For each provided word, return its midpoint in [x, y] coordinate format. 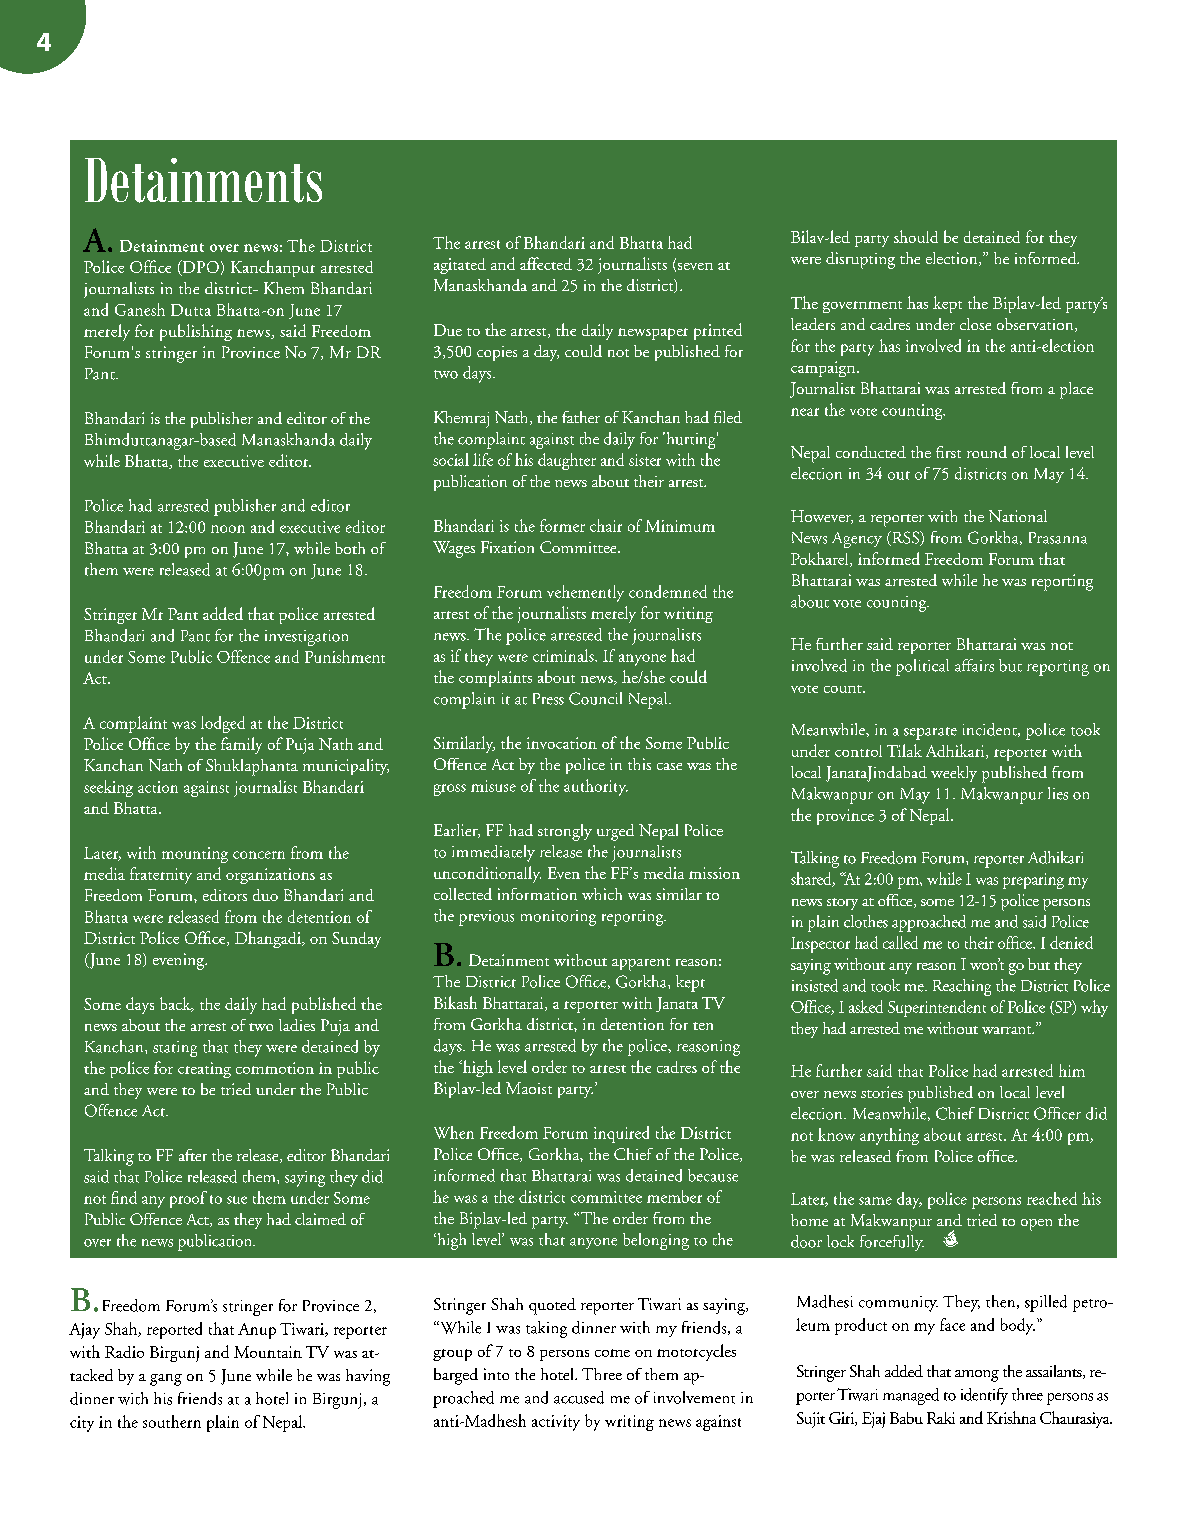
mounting [195, 855]
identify [984, 1396]
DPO [199, 267]
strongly [565, 832]
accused [579, 1397]
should [916, 236]
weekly [954, 774]
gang [166, 1380]
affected [546, 263]
